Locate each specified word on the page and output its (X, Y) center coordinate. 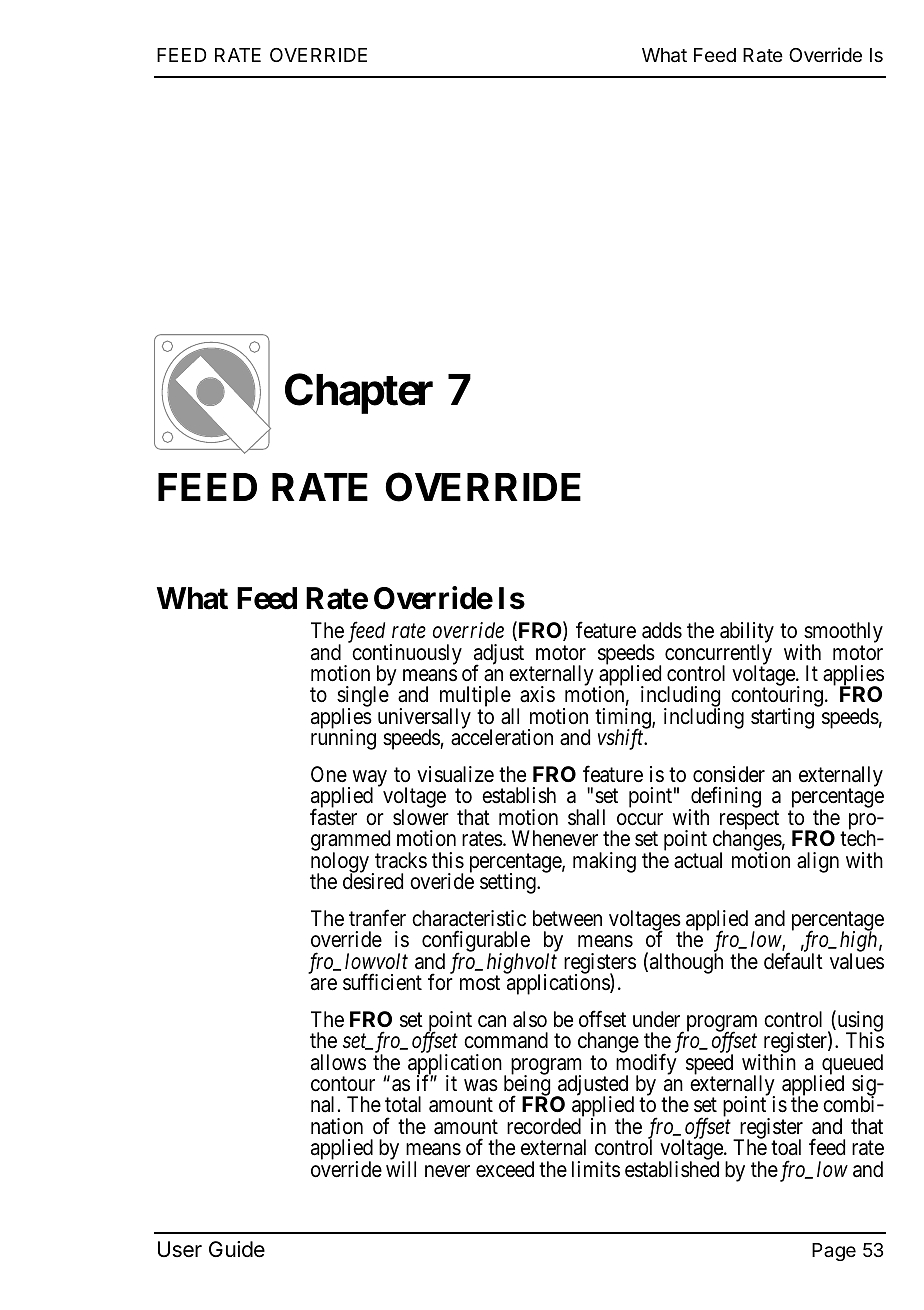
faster (333, 817)
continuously (407, 655)
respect (749, 821)
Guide (237, 1249)
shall (586, 817)
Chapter (359, 393)
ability (747, 634)
